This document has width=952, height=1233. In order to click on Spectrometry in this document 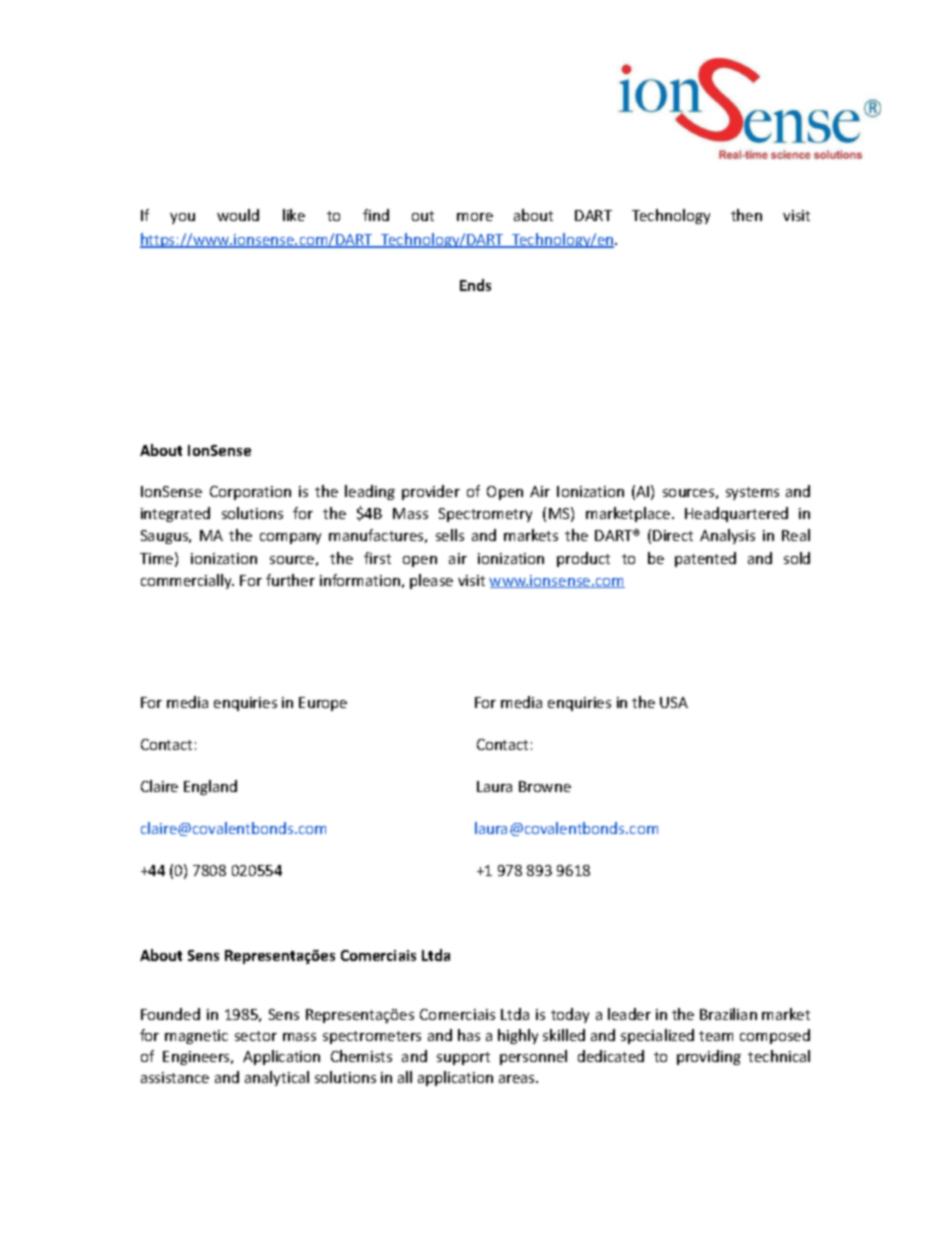, I will do `click(485, 515)`.
